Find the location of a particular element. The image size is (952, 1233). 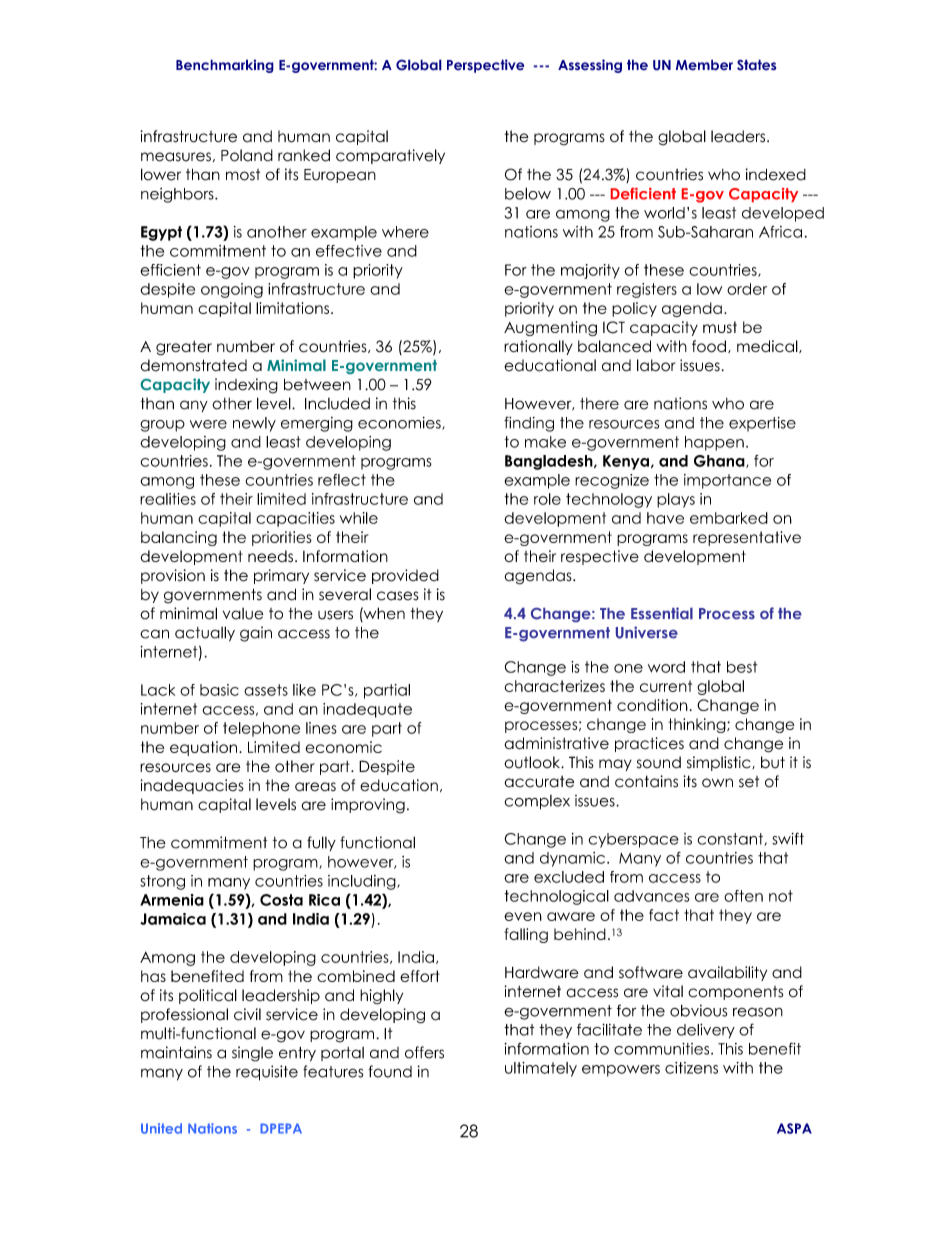

food is located at coordinates (709, 346).
